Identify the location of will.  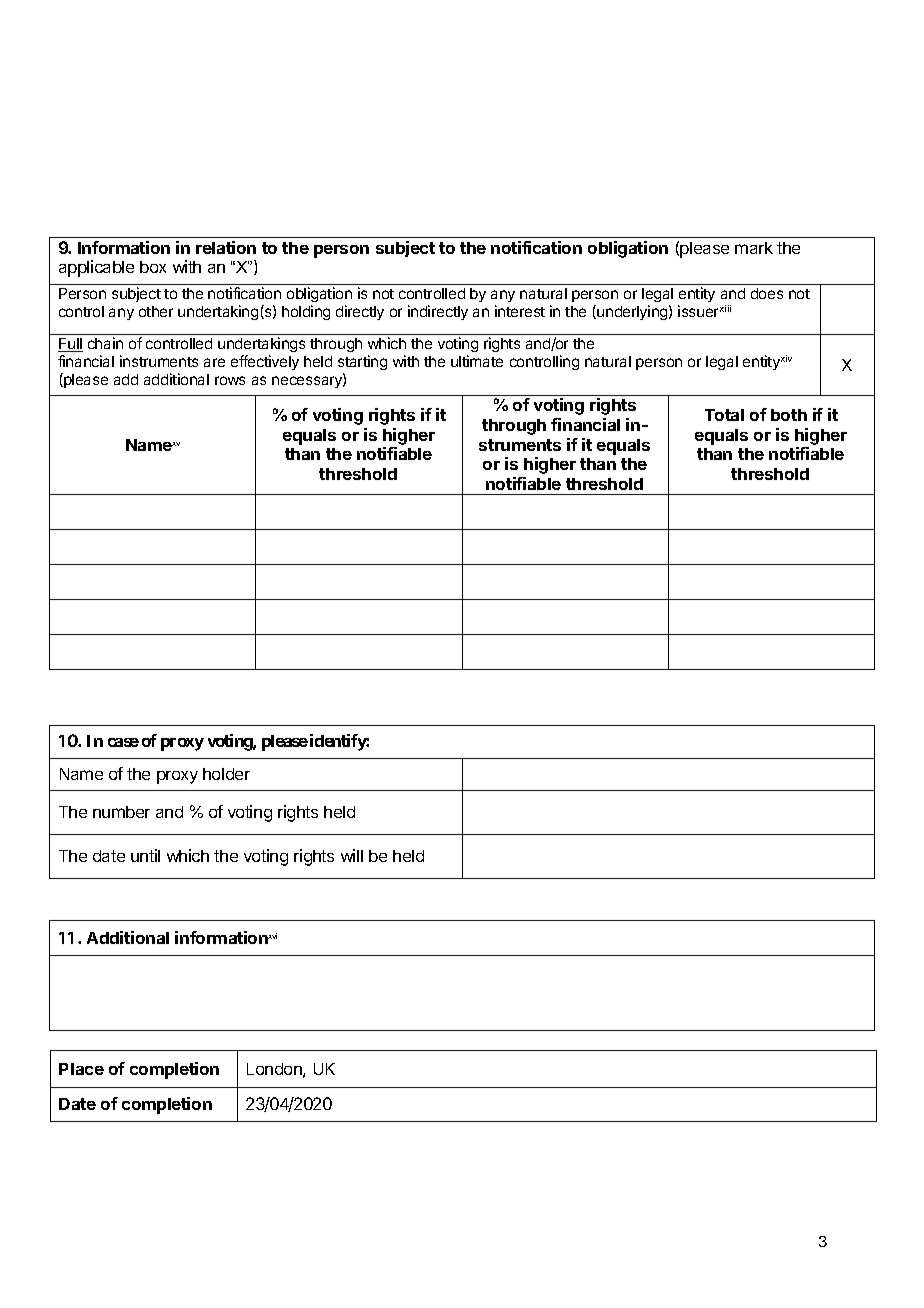
(352, 855).
